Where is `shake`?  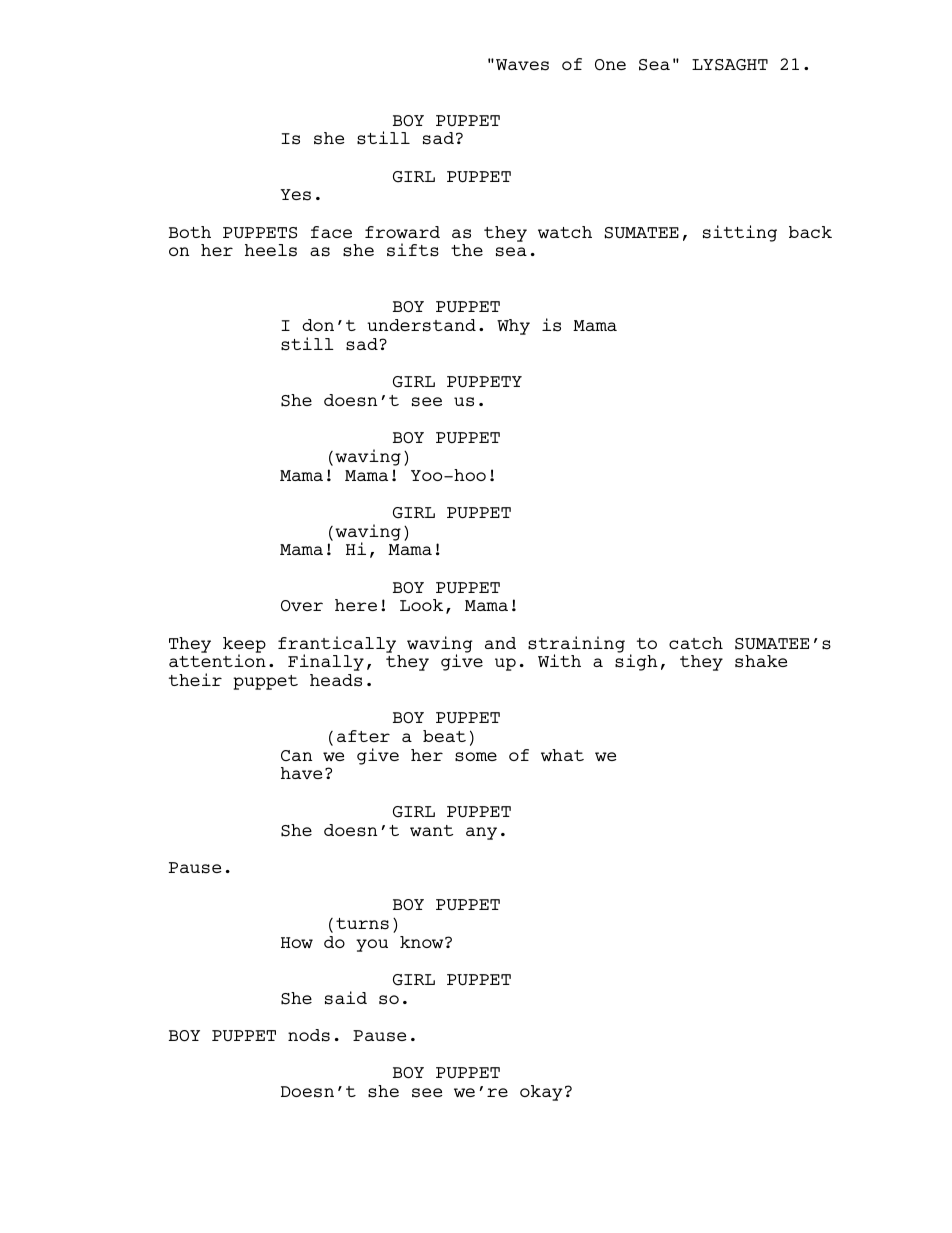
shake is located at coordinates (761, 661).
